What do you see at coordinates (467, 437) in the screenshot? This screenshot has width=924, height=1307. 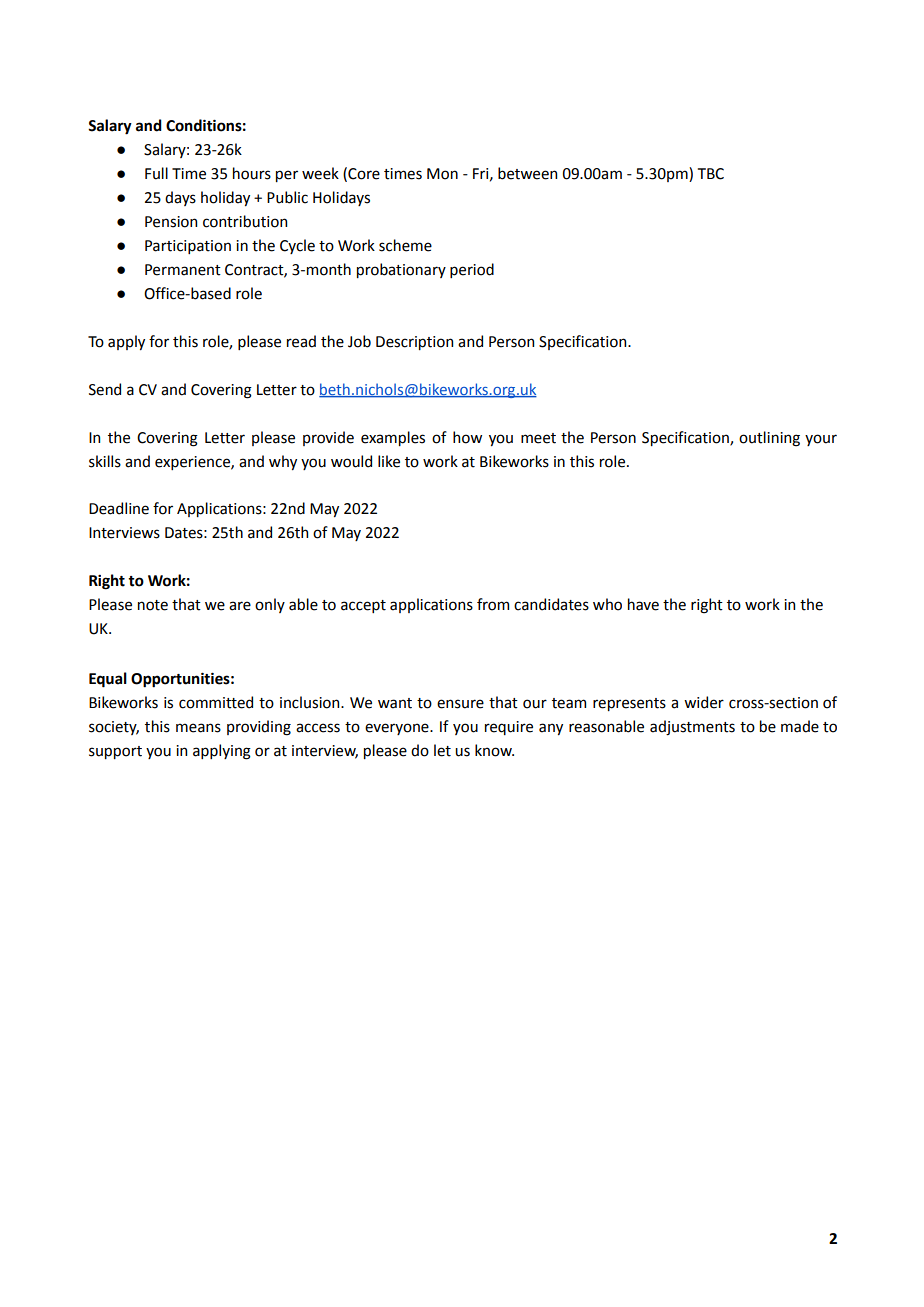 I see `how` at bounding box center [467, 437].
